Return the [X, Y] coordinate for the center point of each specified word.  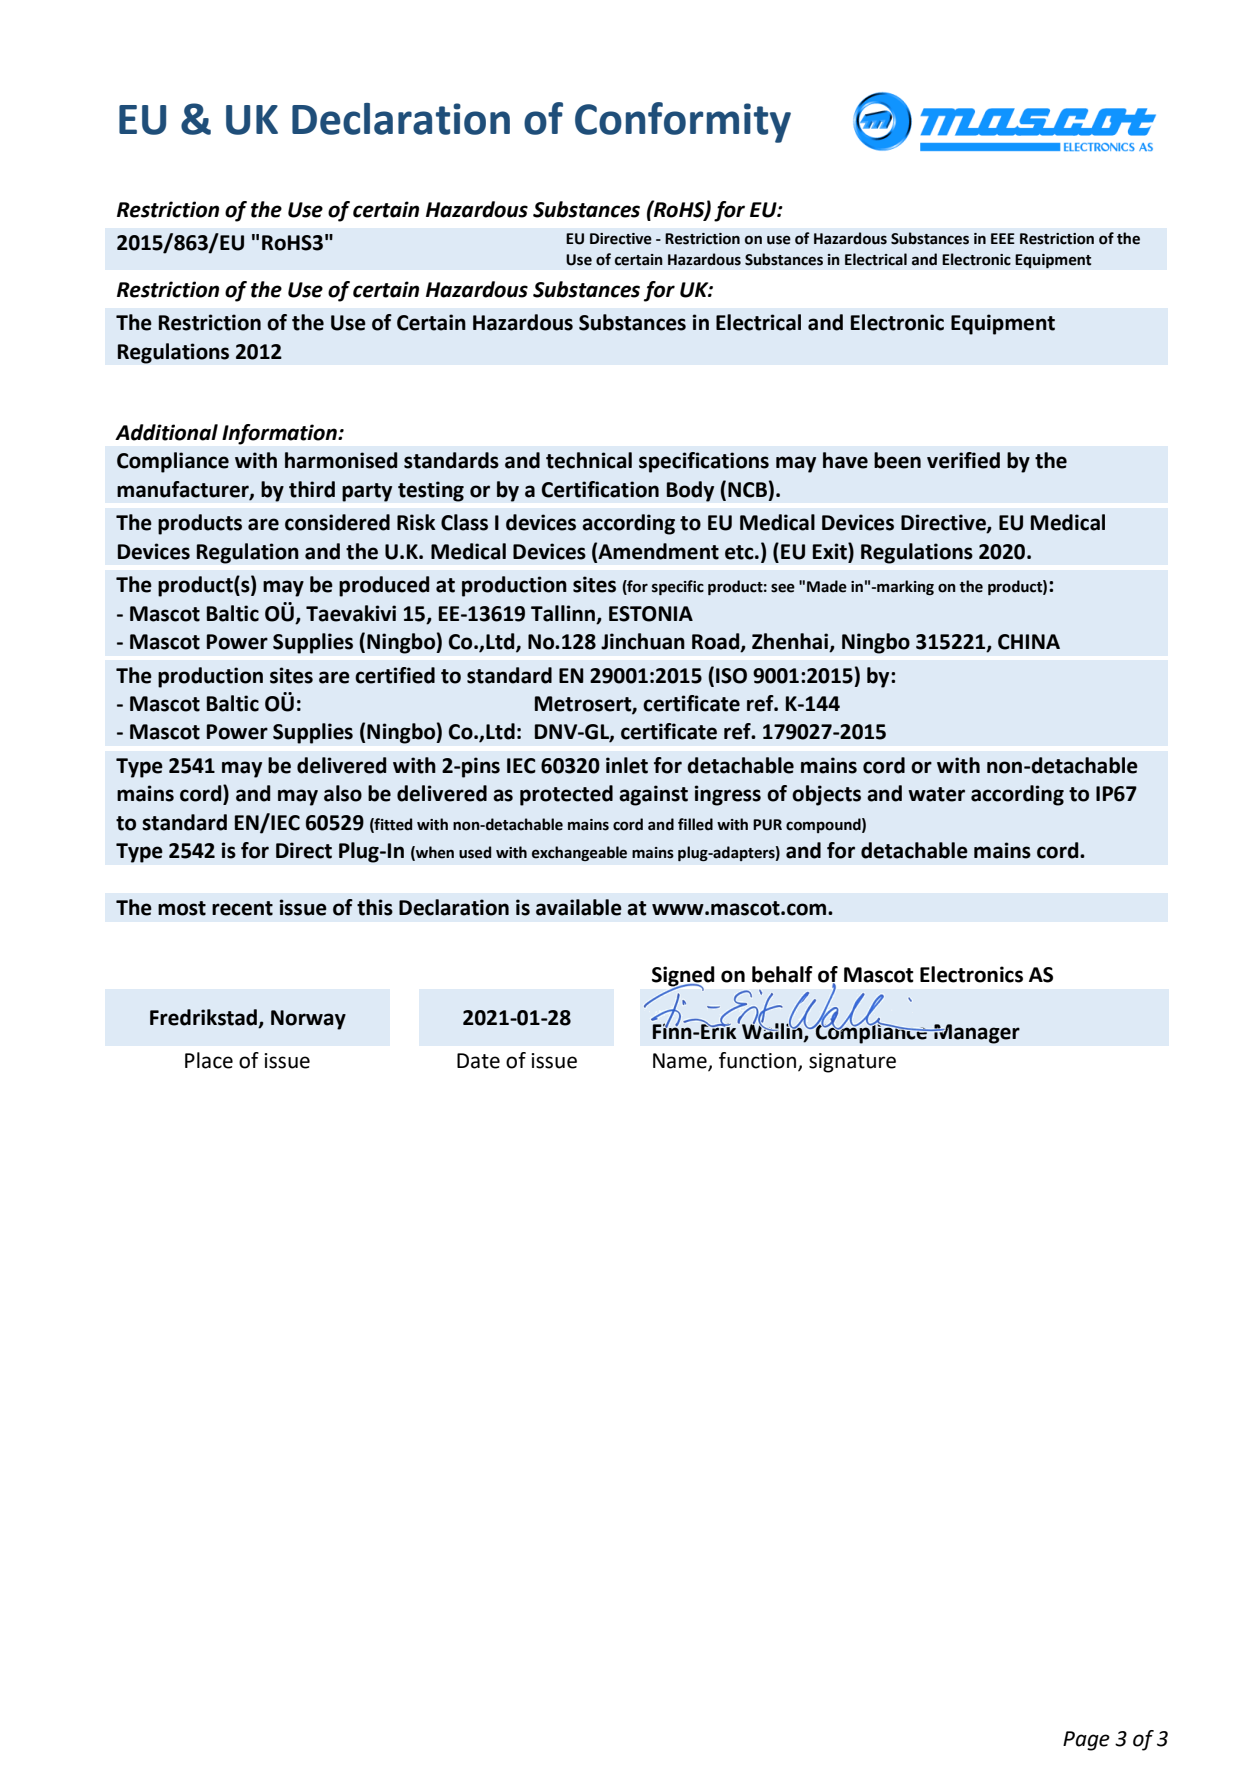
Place [209, 1060]
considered [337, 522]
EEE [1003, 238]
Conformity [683, 122]
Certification [600, 489]
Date [478, 1061]
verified [963, 460]
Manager [976, 1034]
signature [852, 1063]
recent [242, 908]
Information [280, 434]
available [579, 907]
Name [681, 1061]
